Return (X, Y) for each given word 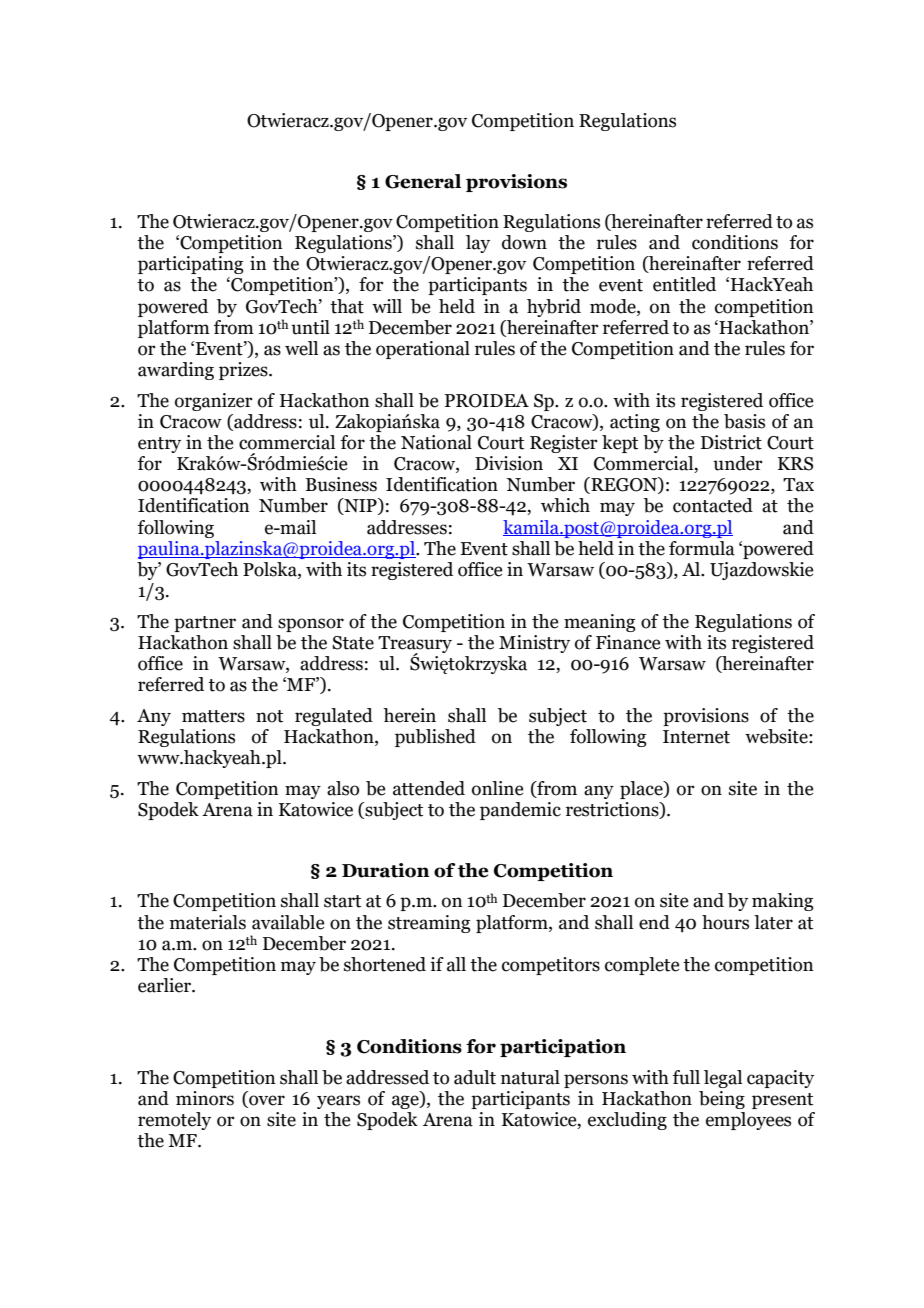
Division (509, 463)
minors (205, 1098)
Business (341, 484)
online (497, 788)
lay (478, 244)
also (343, 788)
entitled (684, 284)
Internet (696, 737)
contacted (713, 505)
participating (191, 265)
